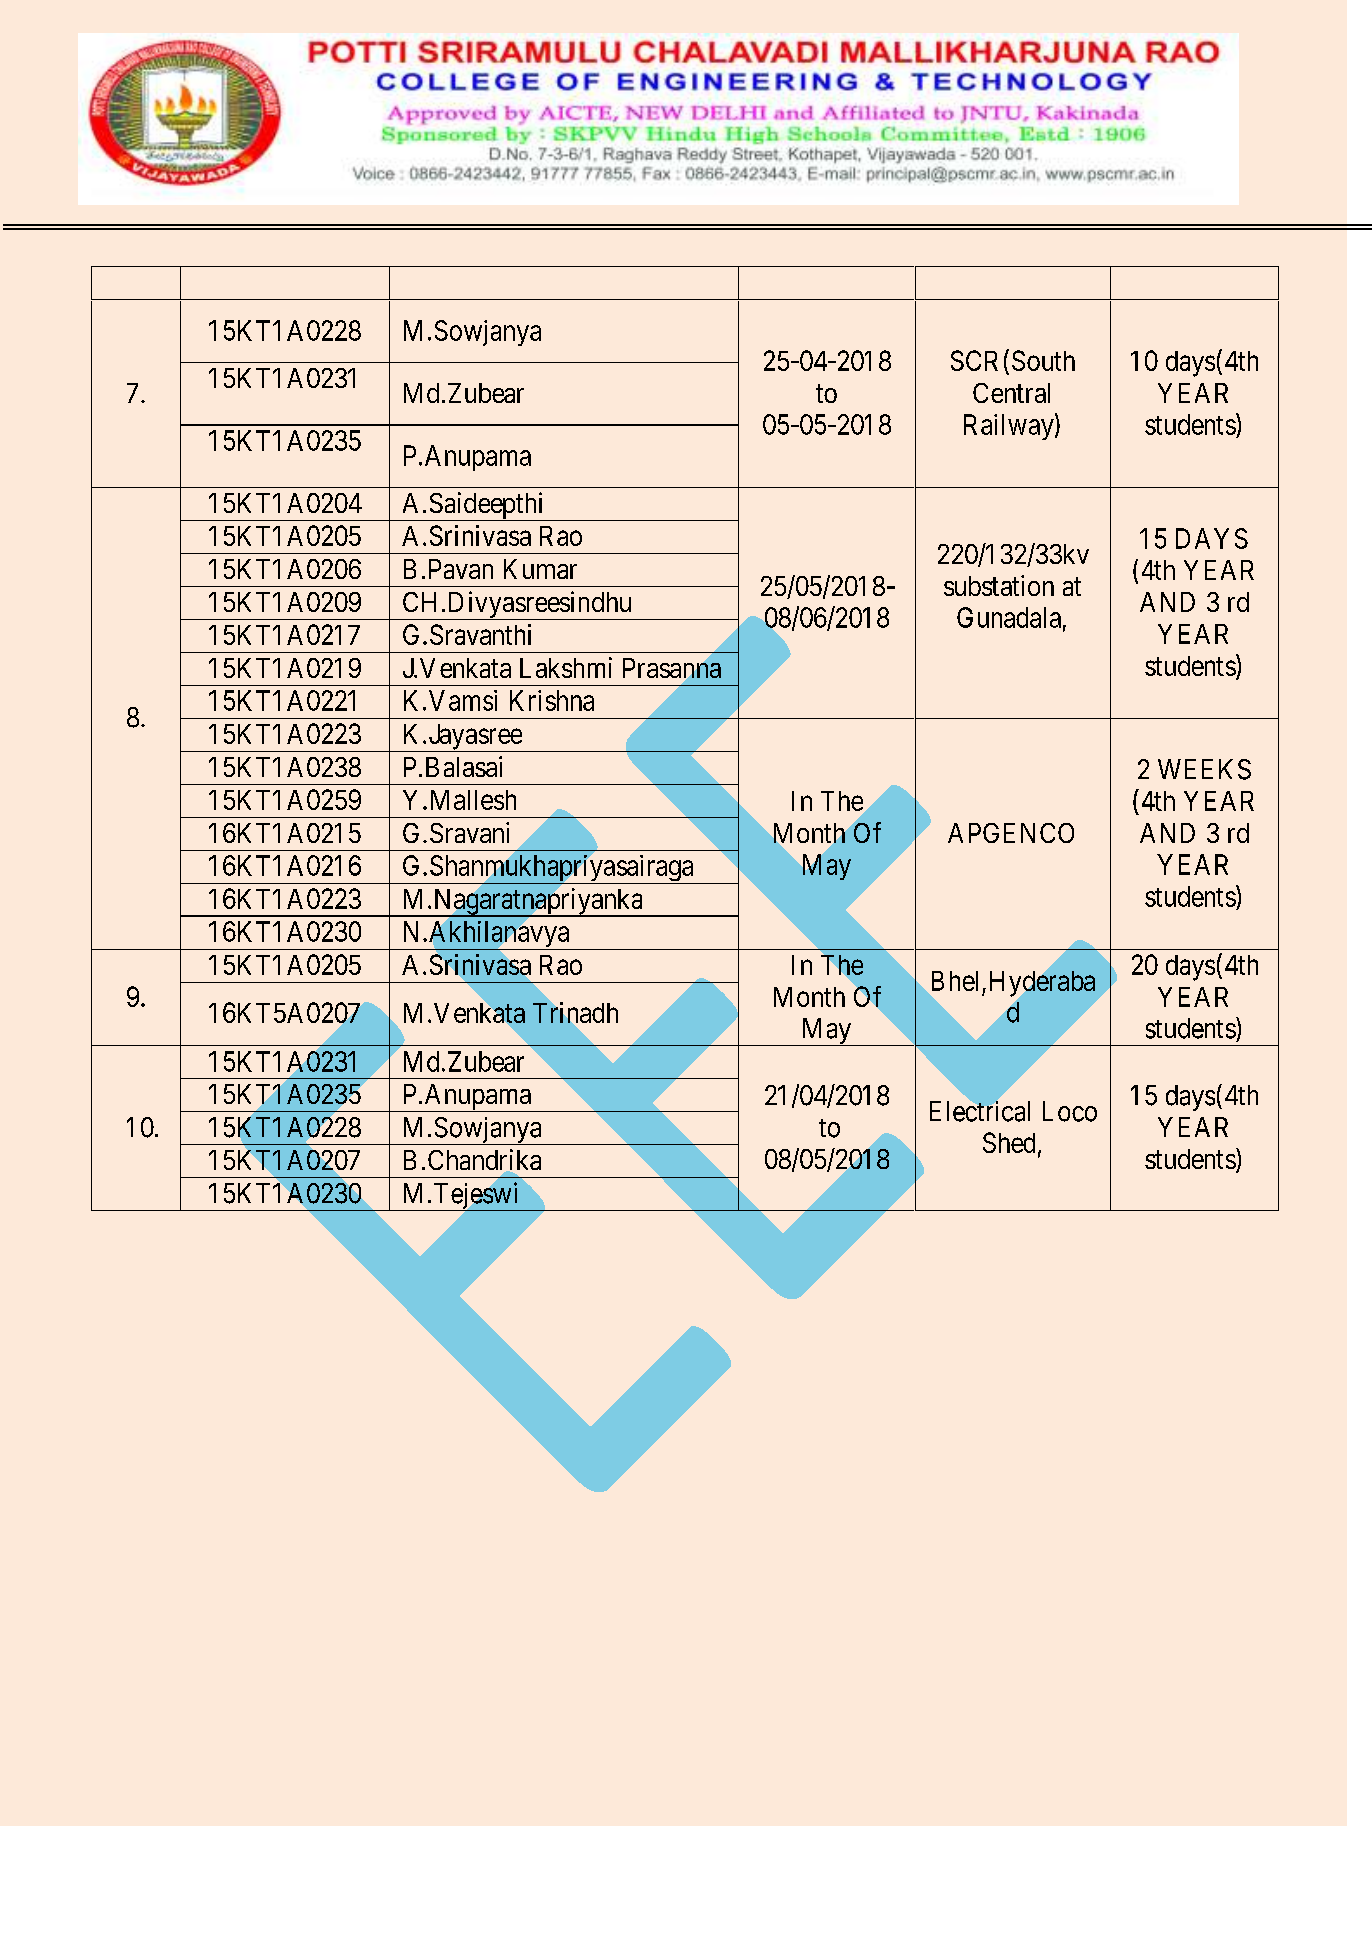 This page has width=1372, height=1941. What do you see at coordinates (566, 667) in the page?
I see `Lakshmi` at bounding box center [566, 667].
